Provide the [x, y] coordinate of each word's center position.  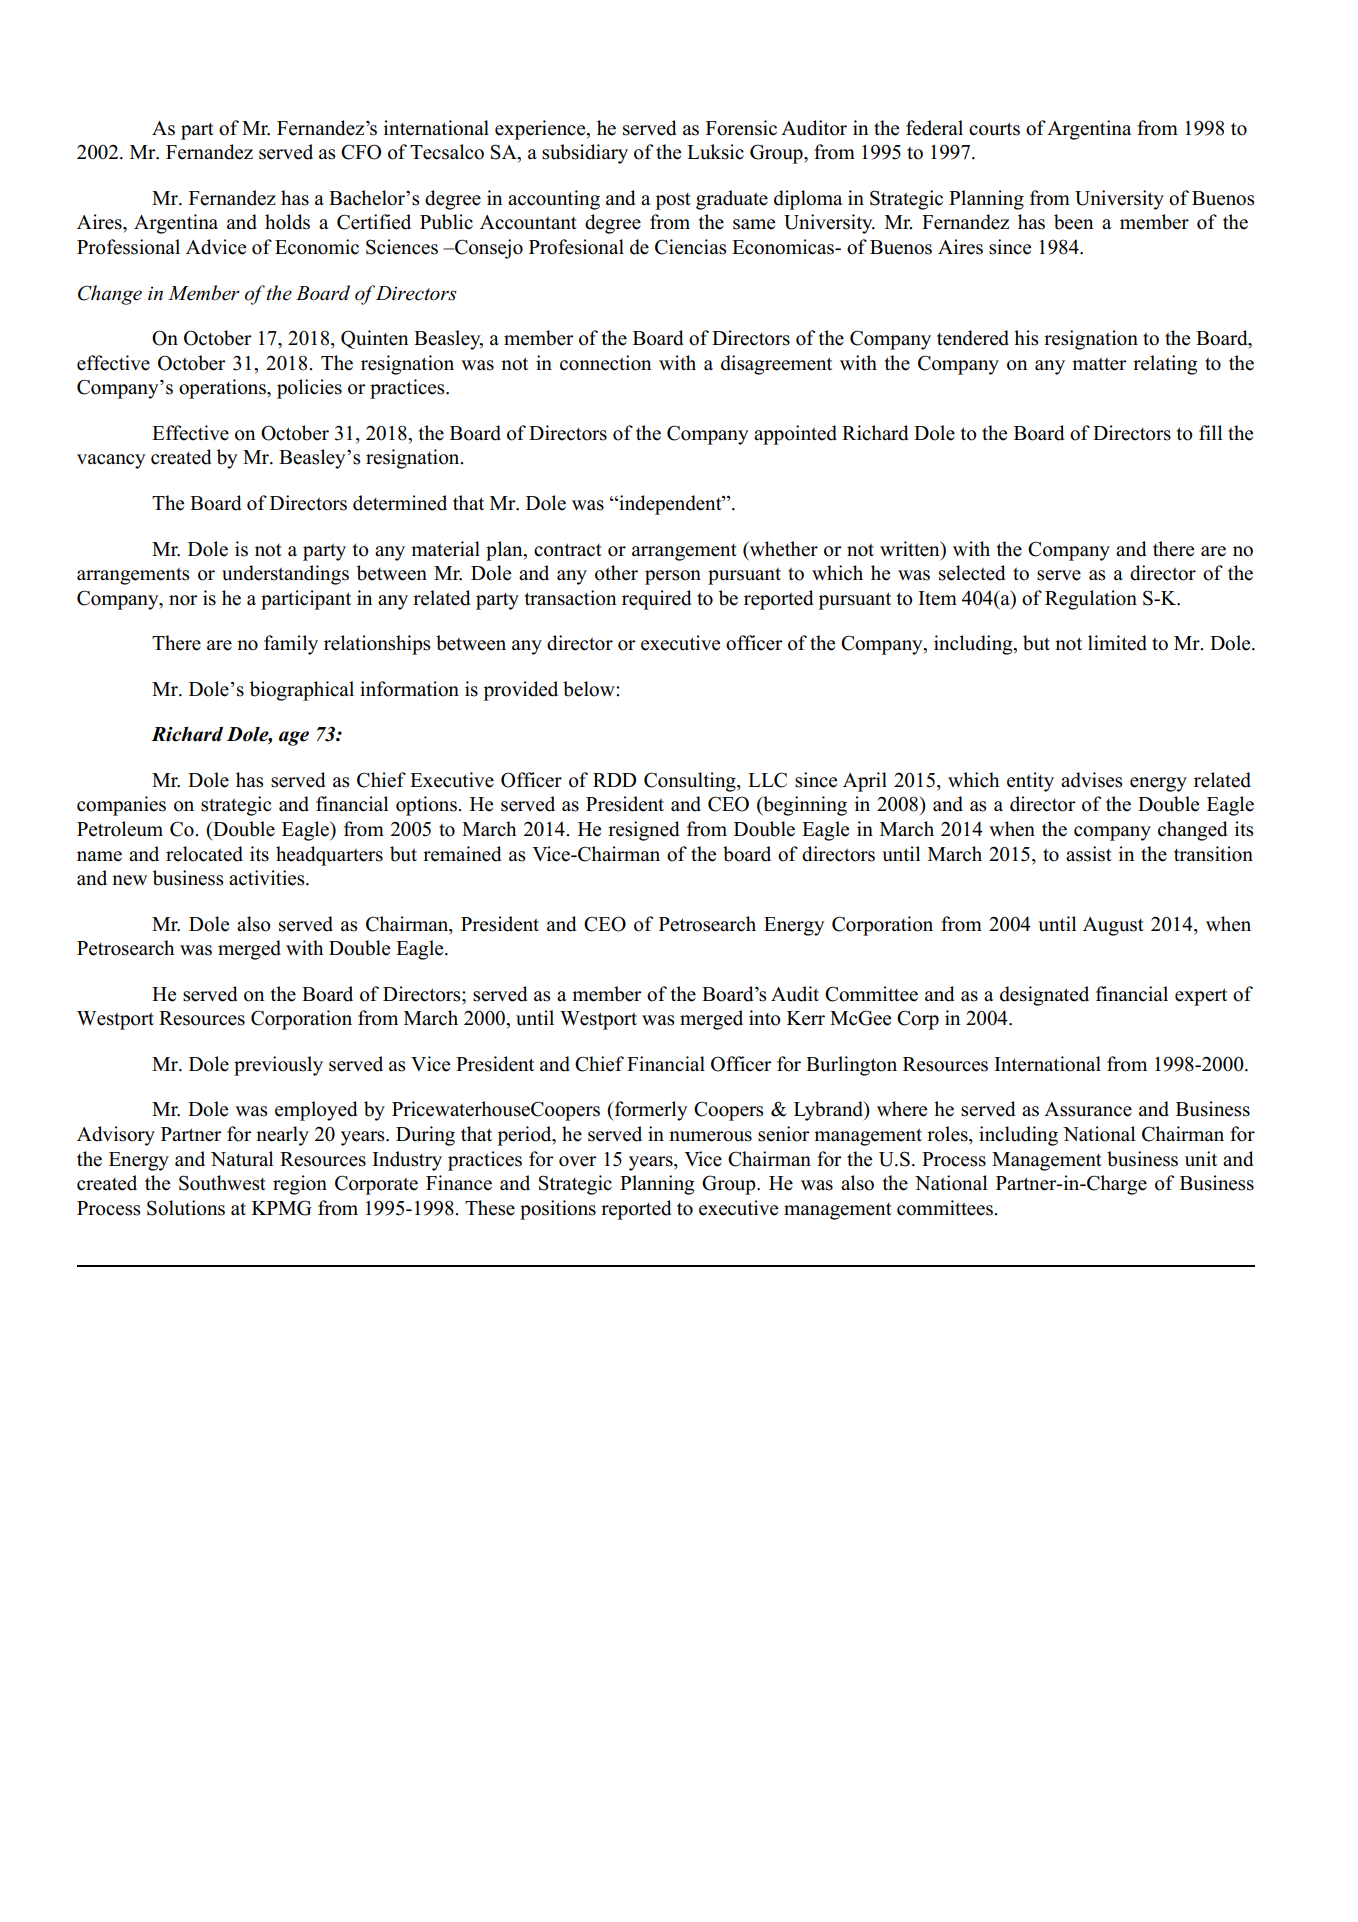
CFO [361, 152]
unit [1201, 1159]
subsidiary [585, 154]
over [578, 1161]
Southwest [222, 1183]
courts [994, 129]
